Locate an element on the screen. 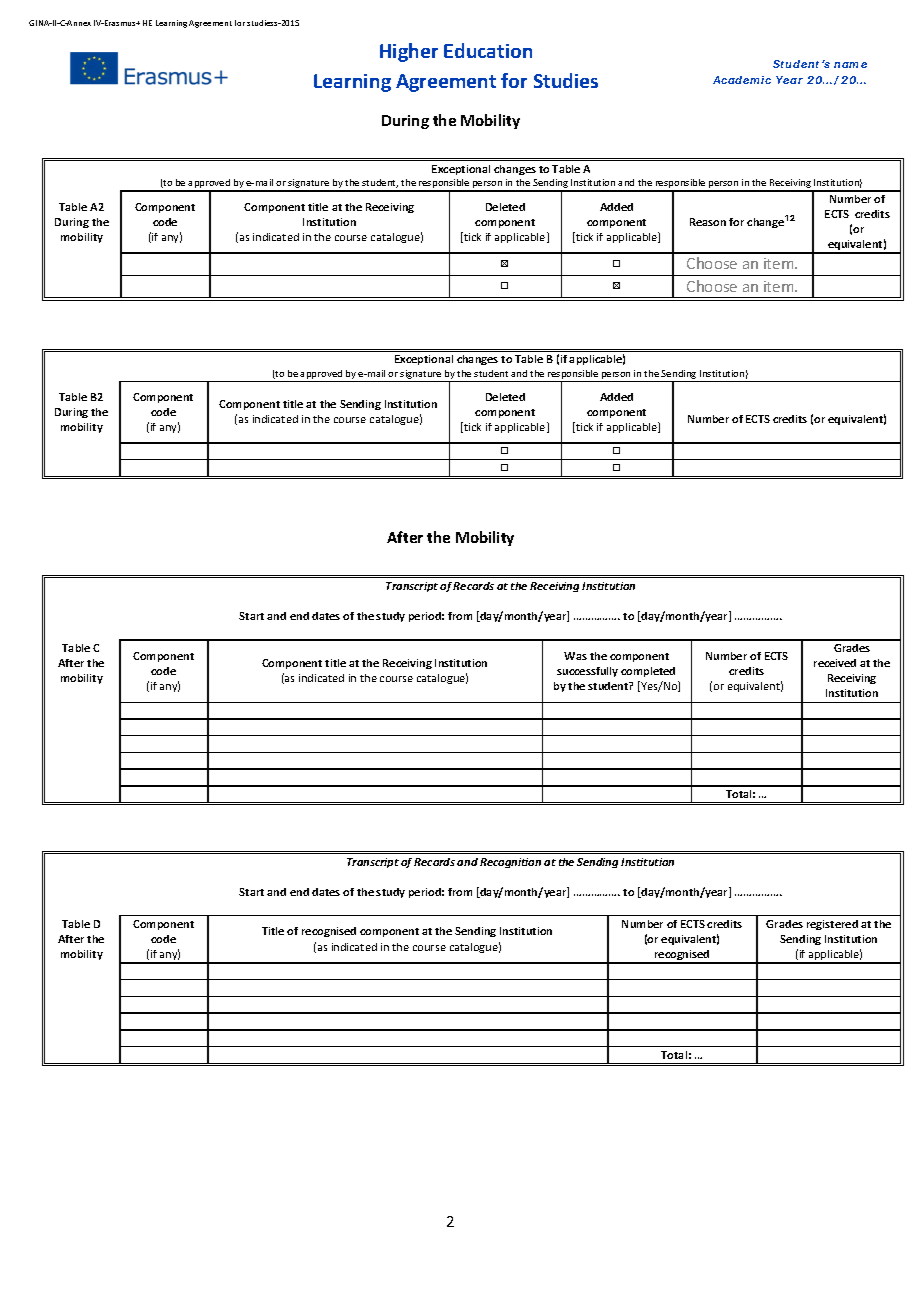 This screenshot has width=924, height=1308. Recognition is located at coordinates (510, 863).
